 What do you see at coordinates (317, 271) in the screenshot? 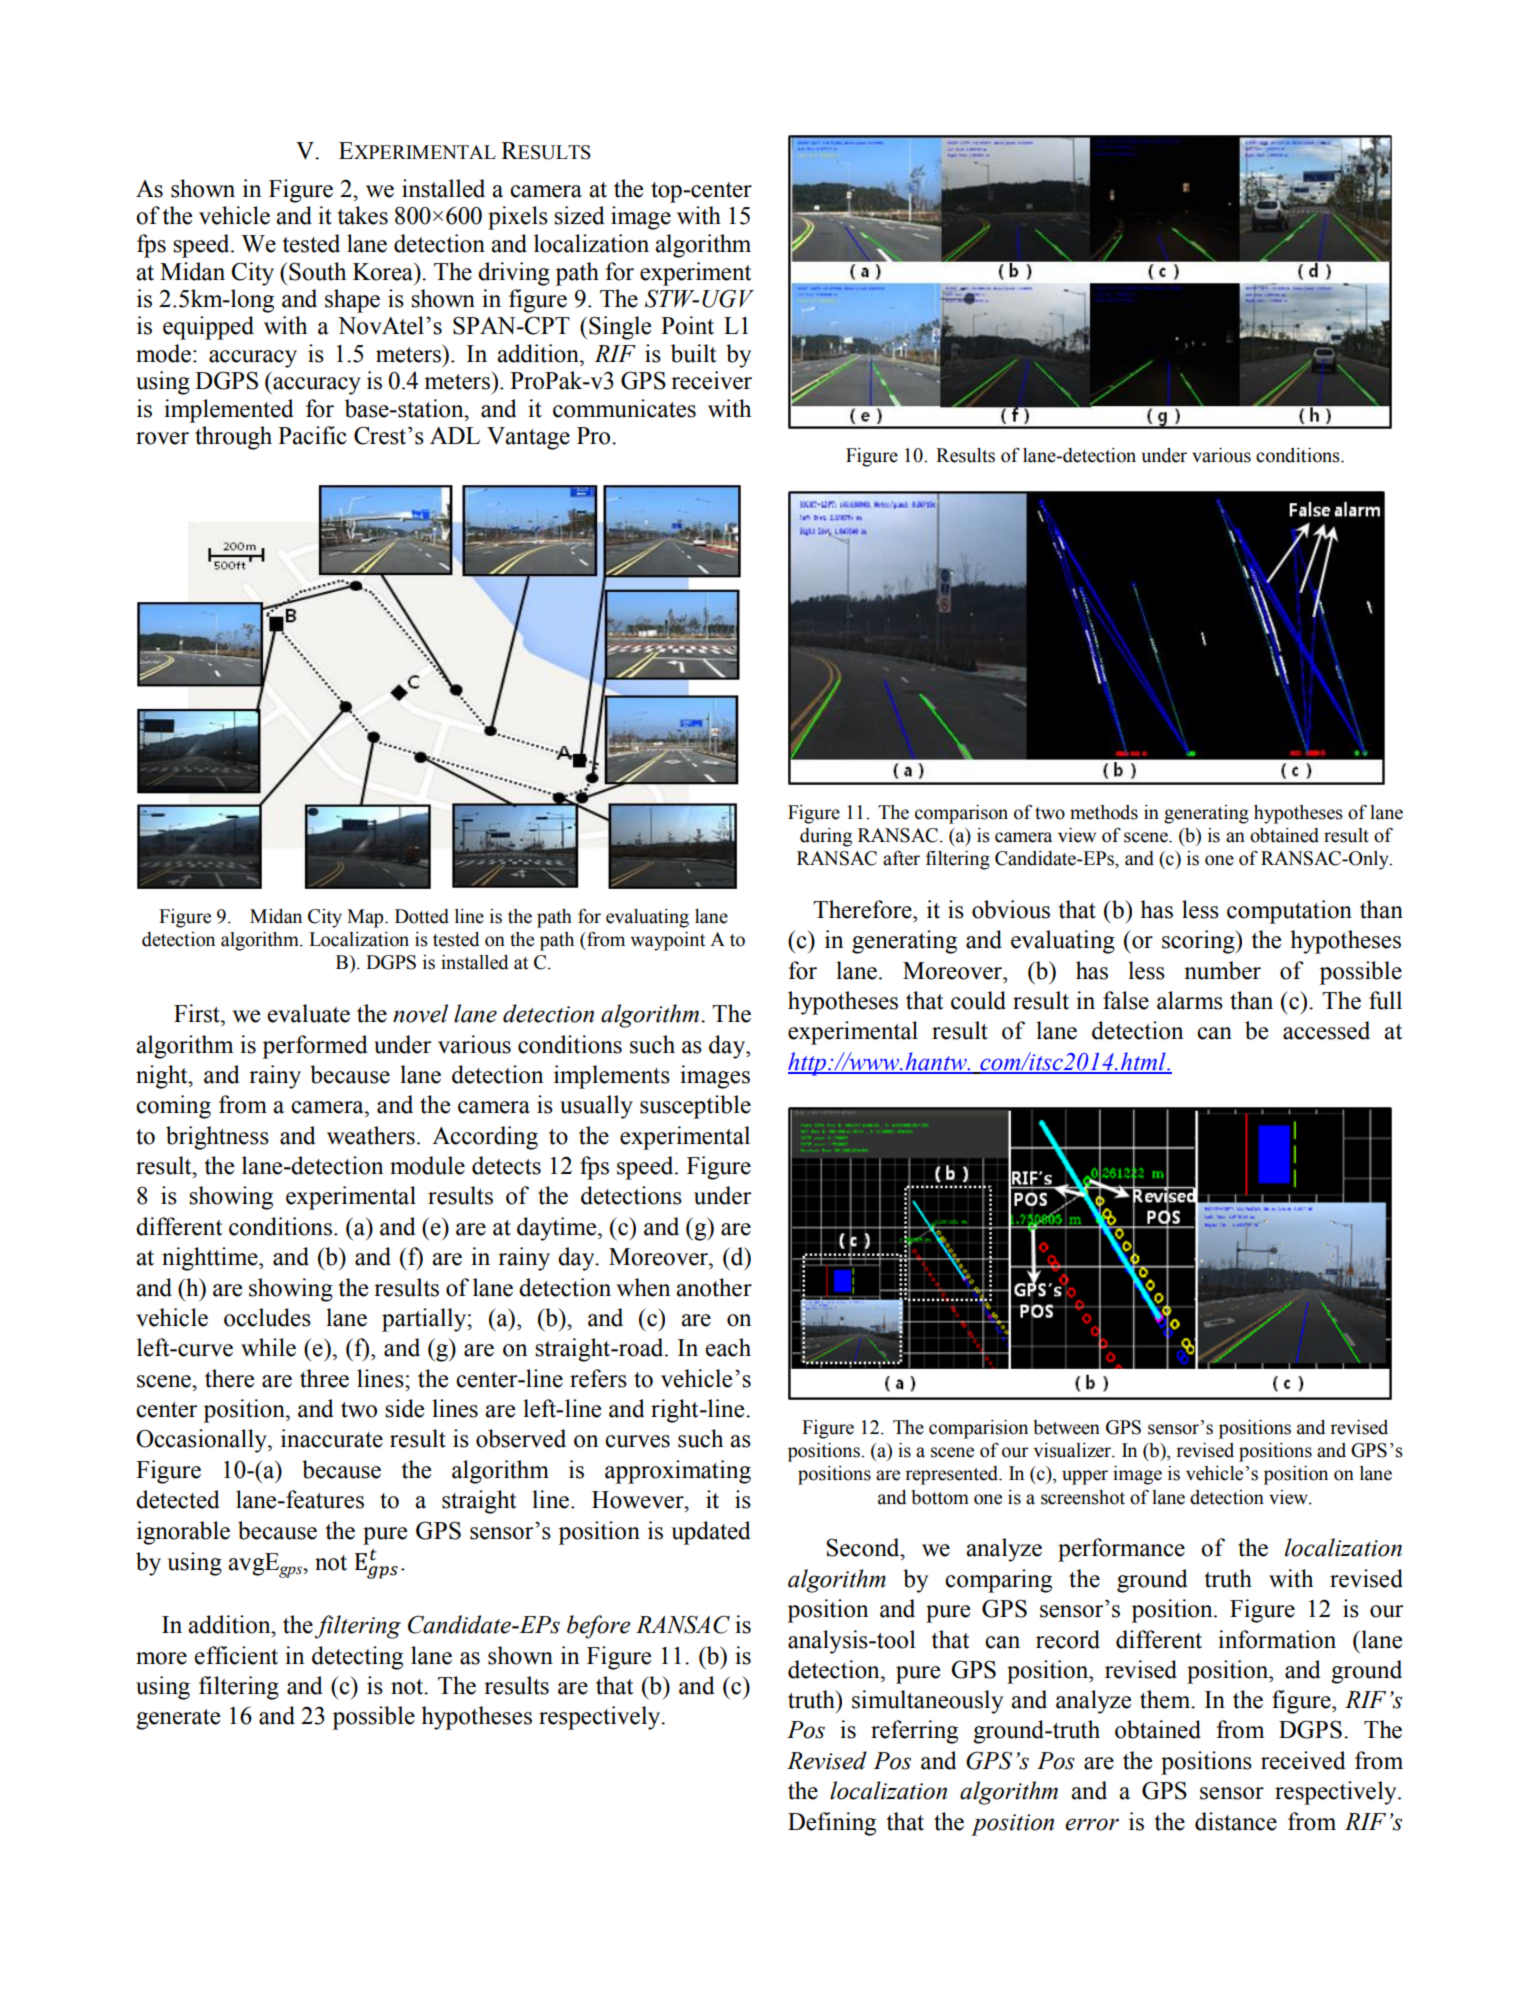
I see `South` at bounding box center [317, 271].
